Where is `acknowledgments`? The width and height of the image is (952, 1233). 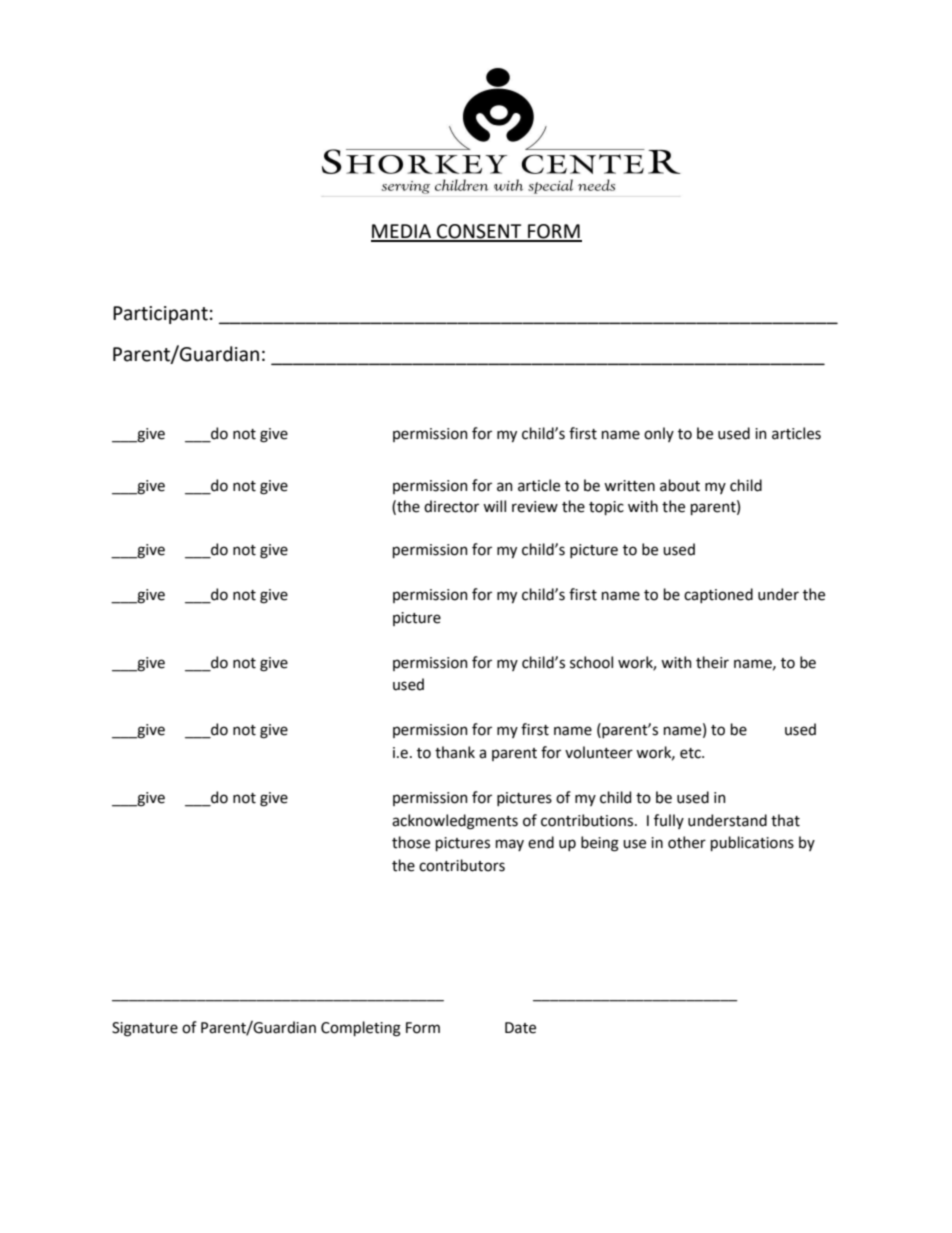
acknowledgments is located at coordinates (455, 822).
